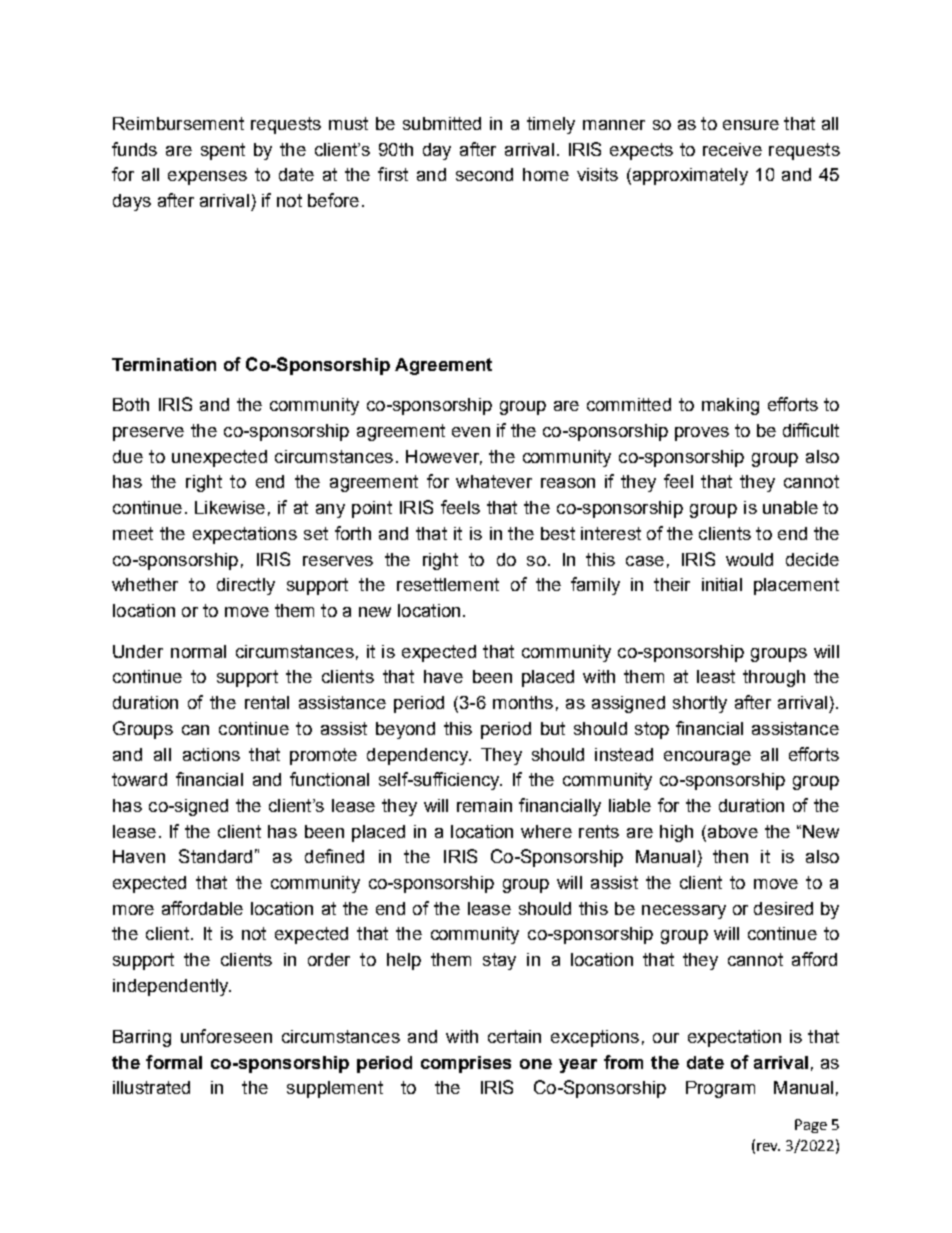 This screenshot has width=952, height=1233. Describe the element at coordinates (484, 174) in the screenshot. I see `second` at that location.
